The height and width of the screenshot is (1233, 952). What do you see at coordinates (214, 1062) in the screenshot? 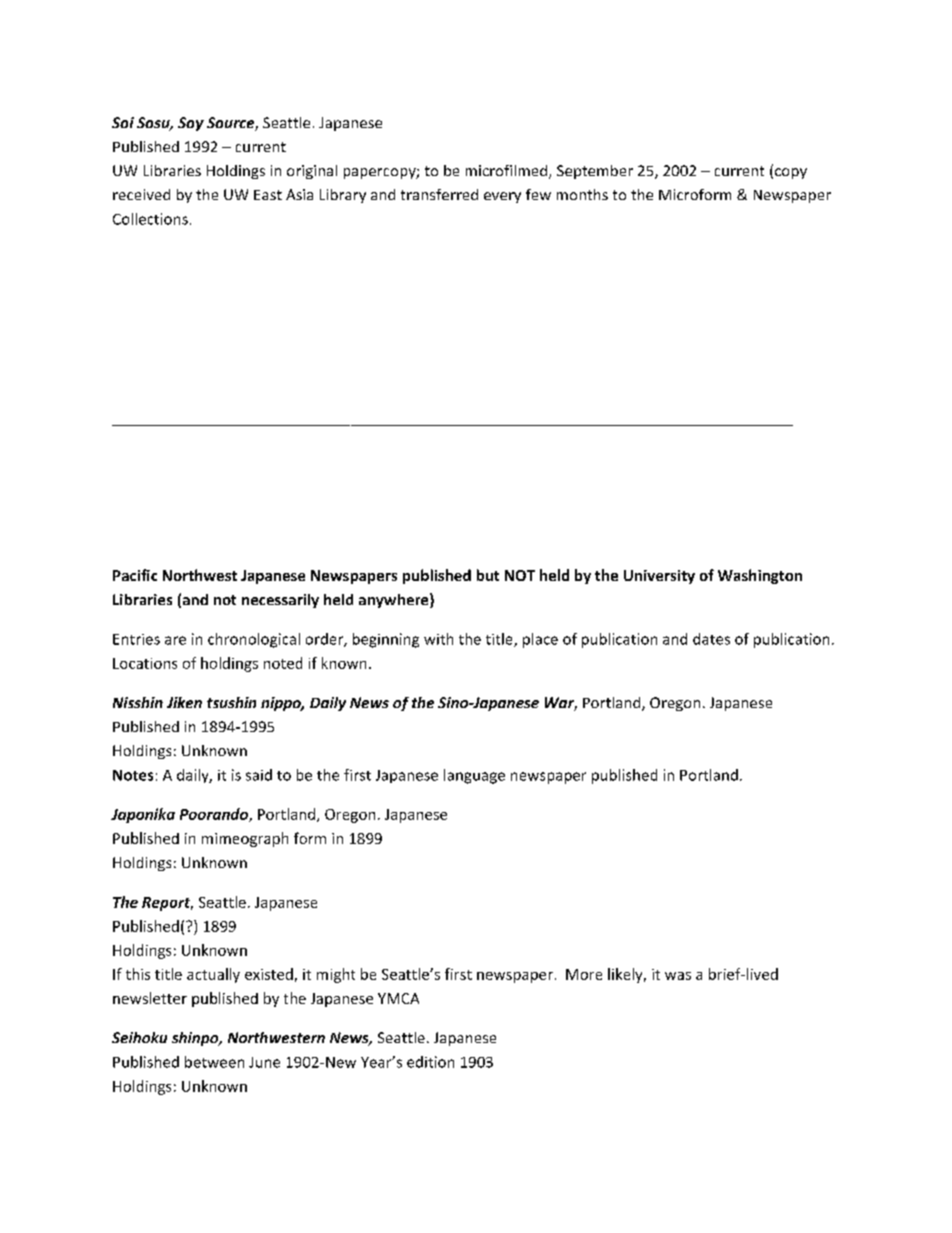
I see `between` at bounding box center [214, 1062].
